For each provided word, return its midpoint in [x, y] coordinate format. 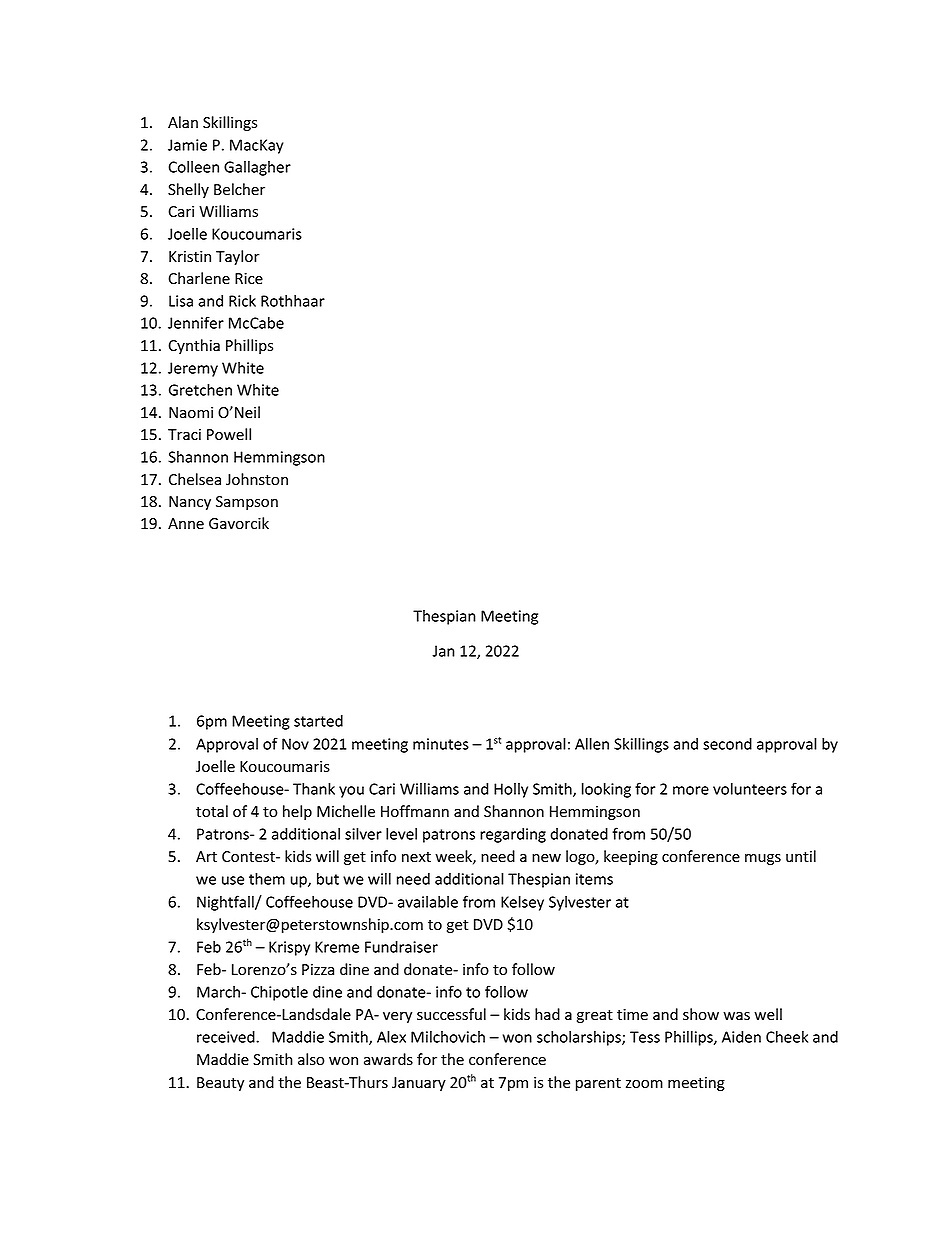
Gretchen [200, 389]
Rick [242, 301]
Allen [592, 743]
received [227, 1037]
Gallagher [257, 168]
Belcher [239, 189]
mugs [763, 859]
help [297, 812]
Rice [249, 279]
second [727, 744]
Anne [186, 524]
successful [451, 1014]
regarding [513, 835]
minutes [441, 744]
